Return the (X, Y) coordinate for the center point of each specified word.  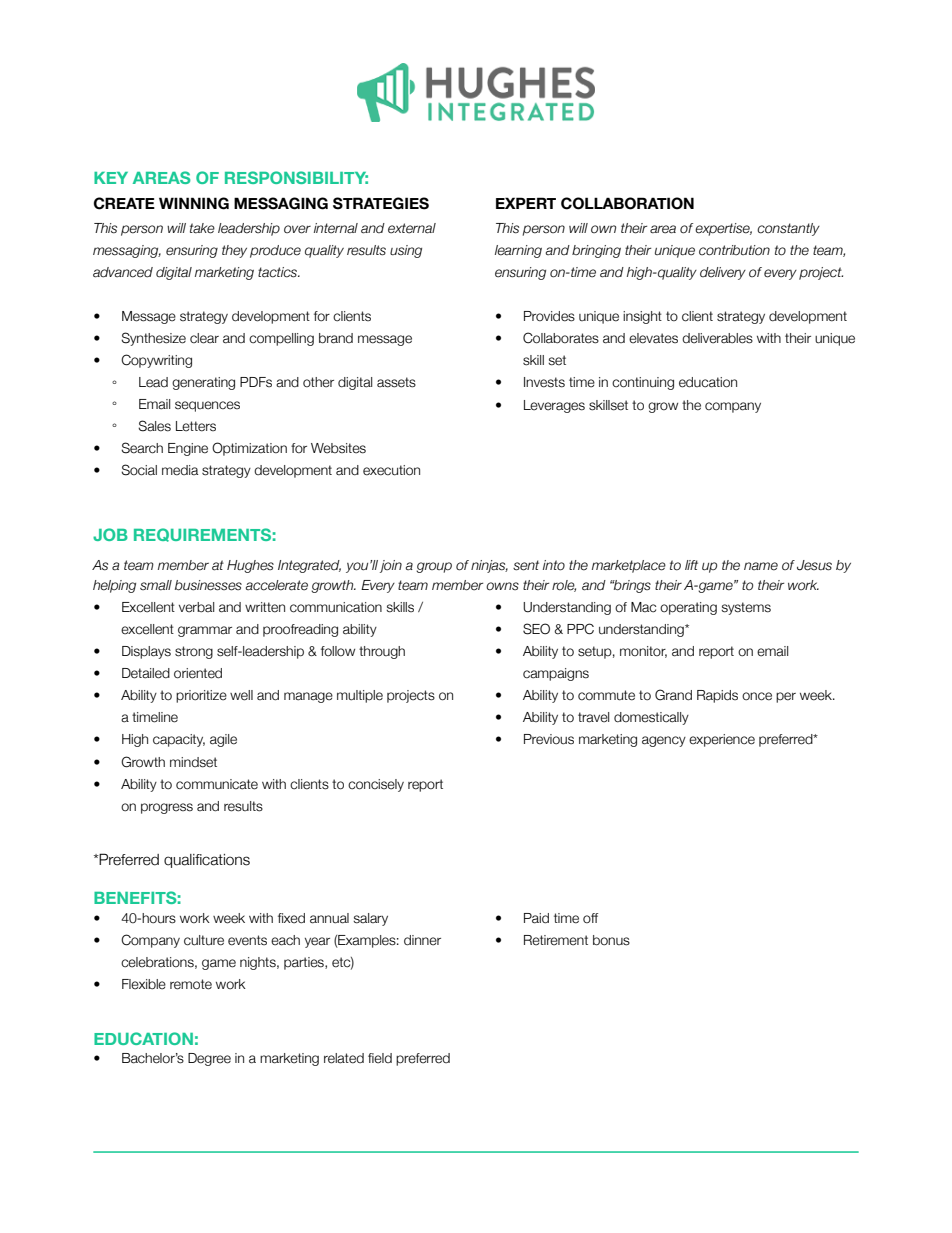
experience (722, 740)
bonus (611, 940)
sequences (207, 406)
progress (167, 808)
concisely (376, 785)
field (380, 1058)
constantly (788, 229)
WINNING (194, 203)
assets (396, 382)
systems (746, 608)
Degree (209, 1059)
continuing (643, 383)
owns (502, 586)
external (412, 228)
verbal (196, 607)
